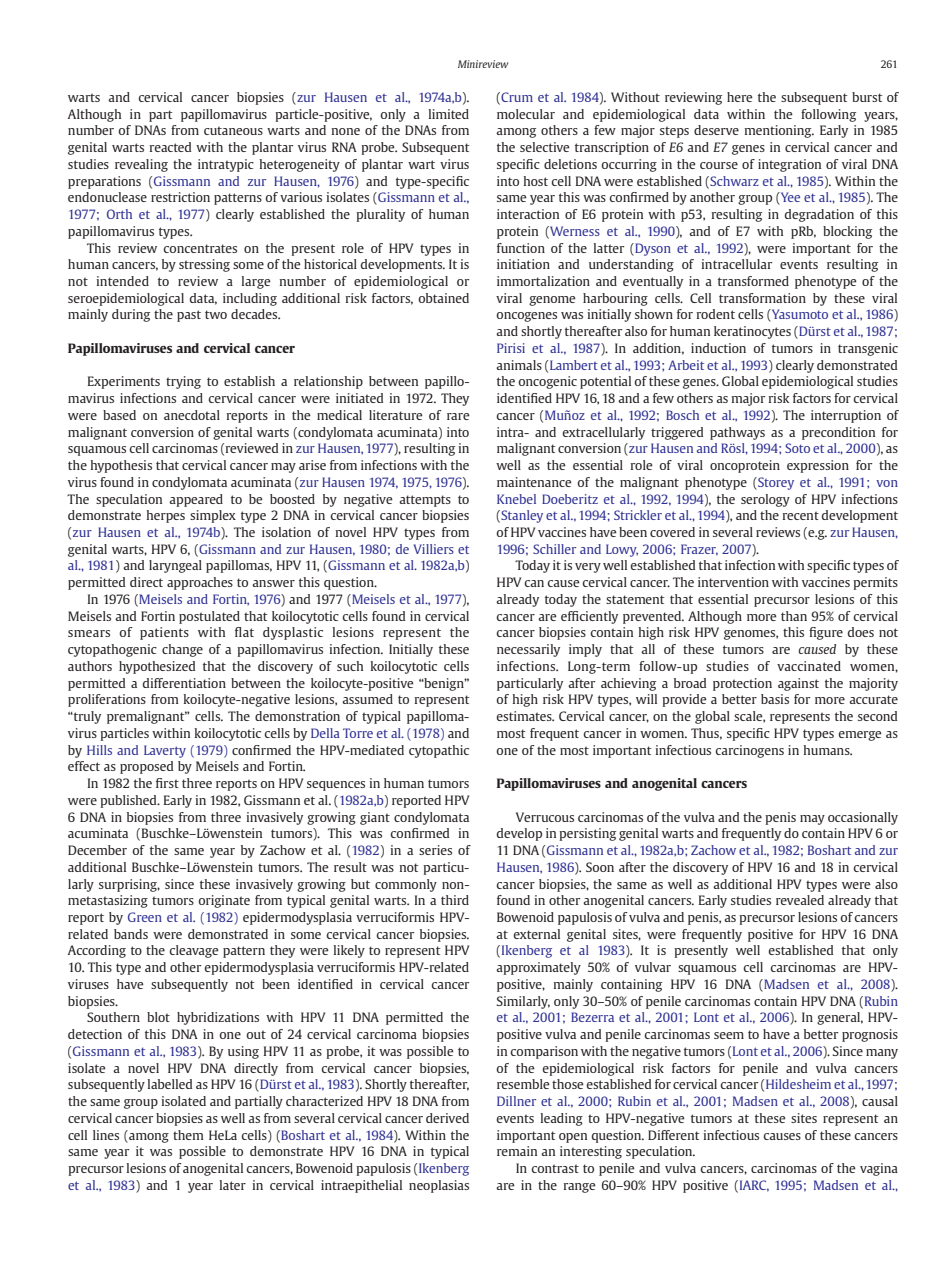 This screenshot has width=952, height=1270. What do you see at coordinates (863, 818) in the screenshot?
I see `occasionally` at bounding box center [863, 818].
